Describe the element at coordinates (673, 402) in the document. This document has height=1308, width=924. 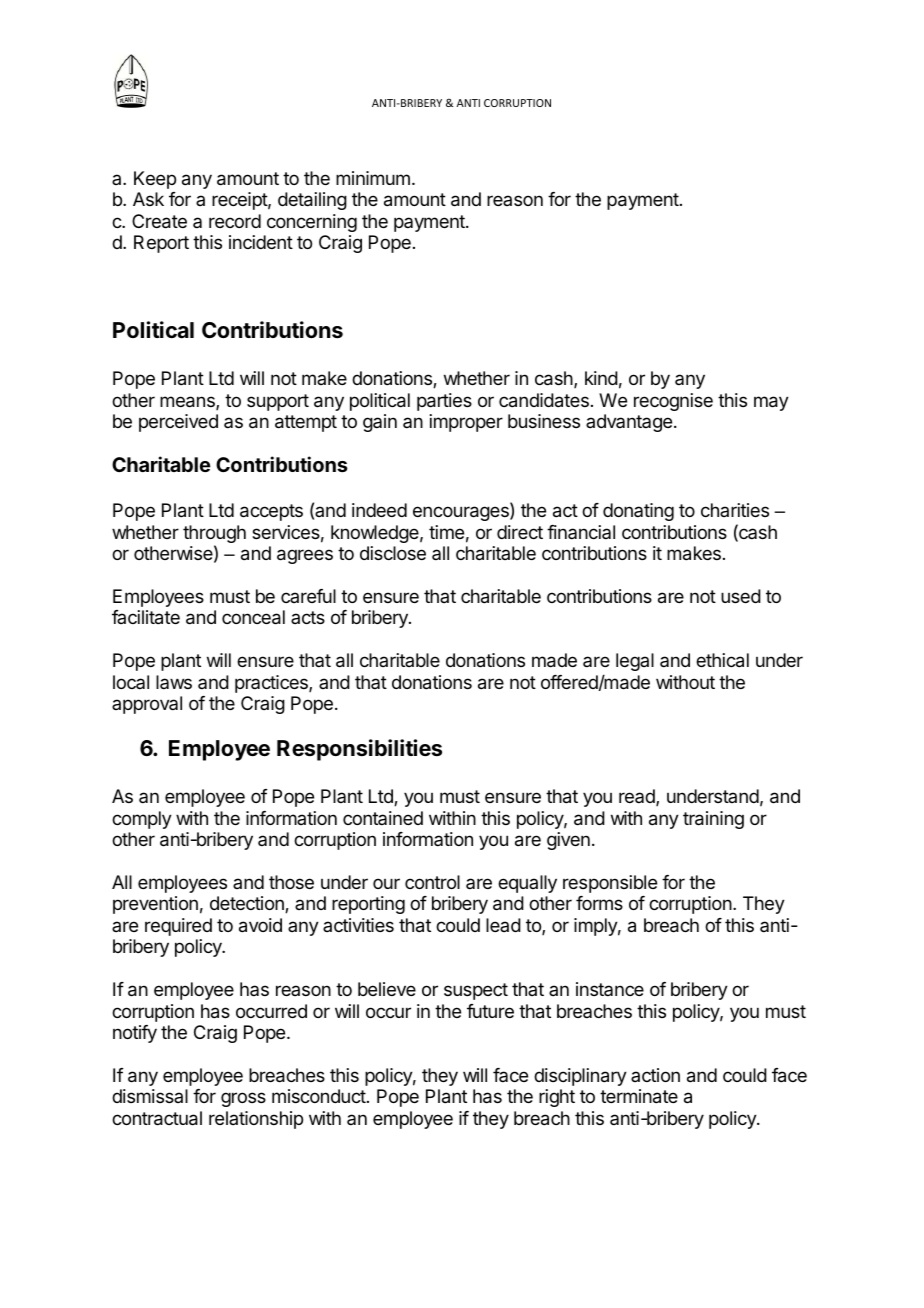
I see `recognise` at that location.
